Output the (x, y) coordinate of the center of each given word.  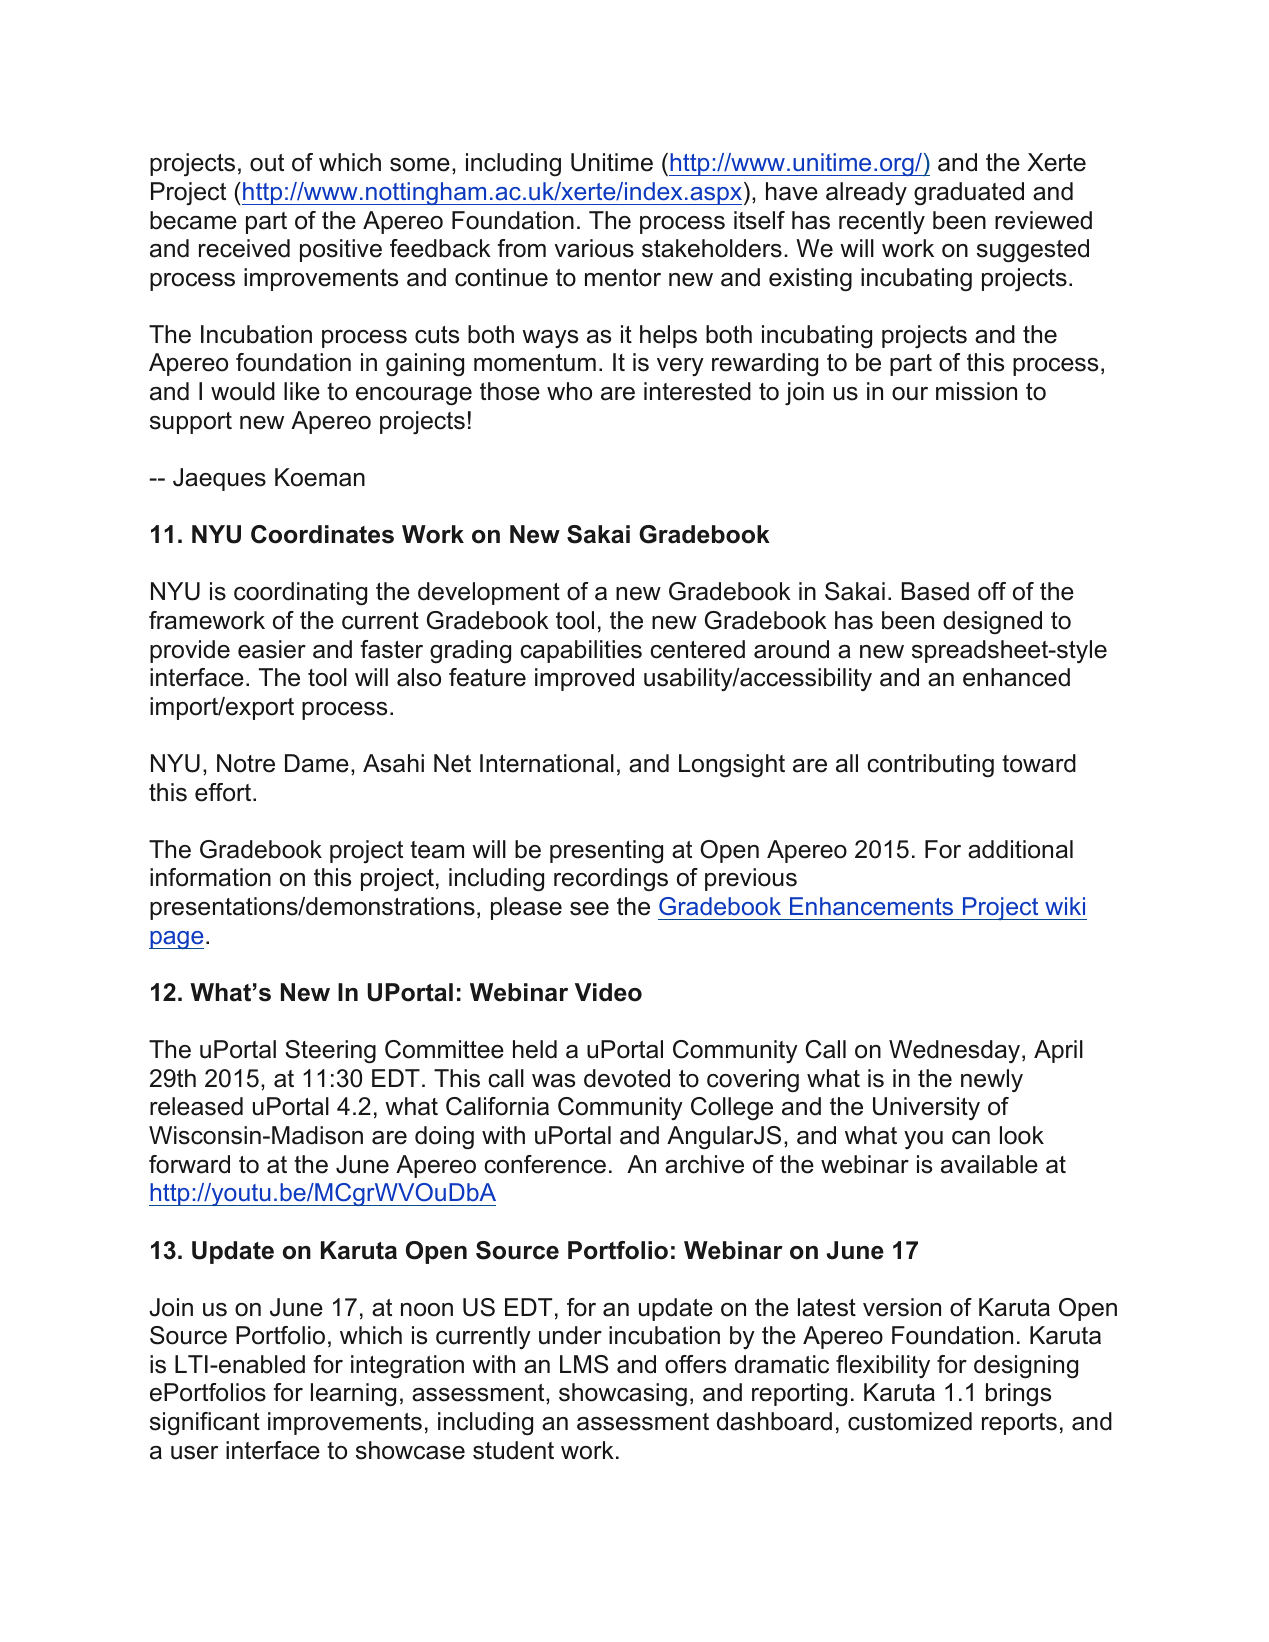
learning (353, 1394)
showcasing (623, 1394)
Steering (330, 1052)
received (244, 248)
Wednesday (956, 1051)
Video (608, 992)
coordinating (300, 593)
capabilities (581, 651)
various (594, 248)
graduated (969, 193)
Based (935, 591)
